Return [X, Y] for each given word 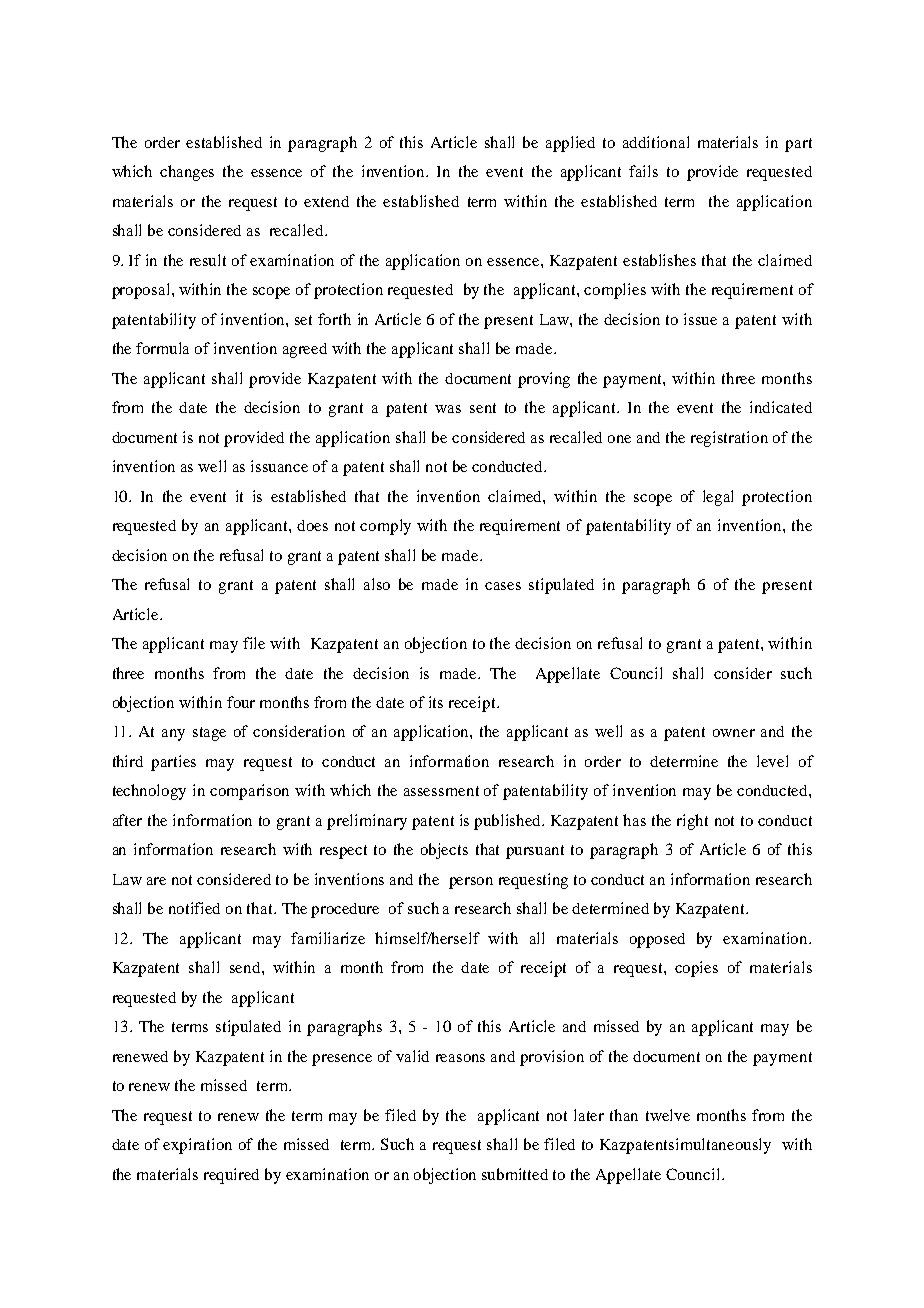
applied [570, 144]
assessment [441, 791]
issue [700, 319]
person [471, 883]
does [312, 525]
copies [696, 969]
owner [734, 733]
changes [187, 173]
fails [643, 171]
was [448, 409]
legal [718, 498]
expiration [197, 1146]
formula [162, 348]
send [246, 967]
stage [209, 734]
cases [503, 586]
